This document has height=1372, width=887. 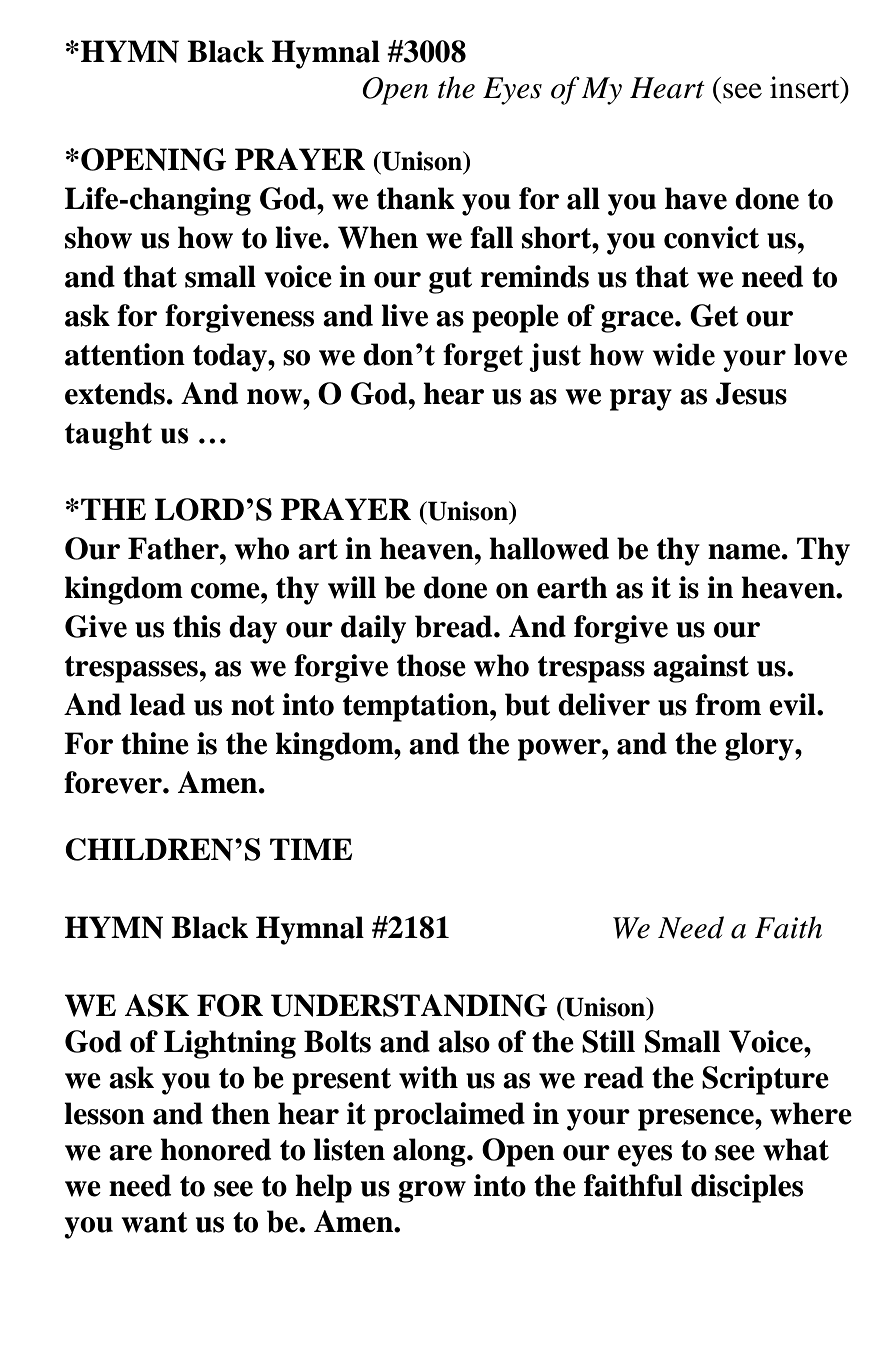 What do you see at coordinates (527, 704) in the document?
I see `but` at bounding box center [527, 704].
